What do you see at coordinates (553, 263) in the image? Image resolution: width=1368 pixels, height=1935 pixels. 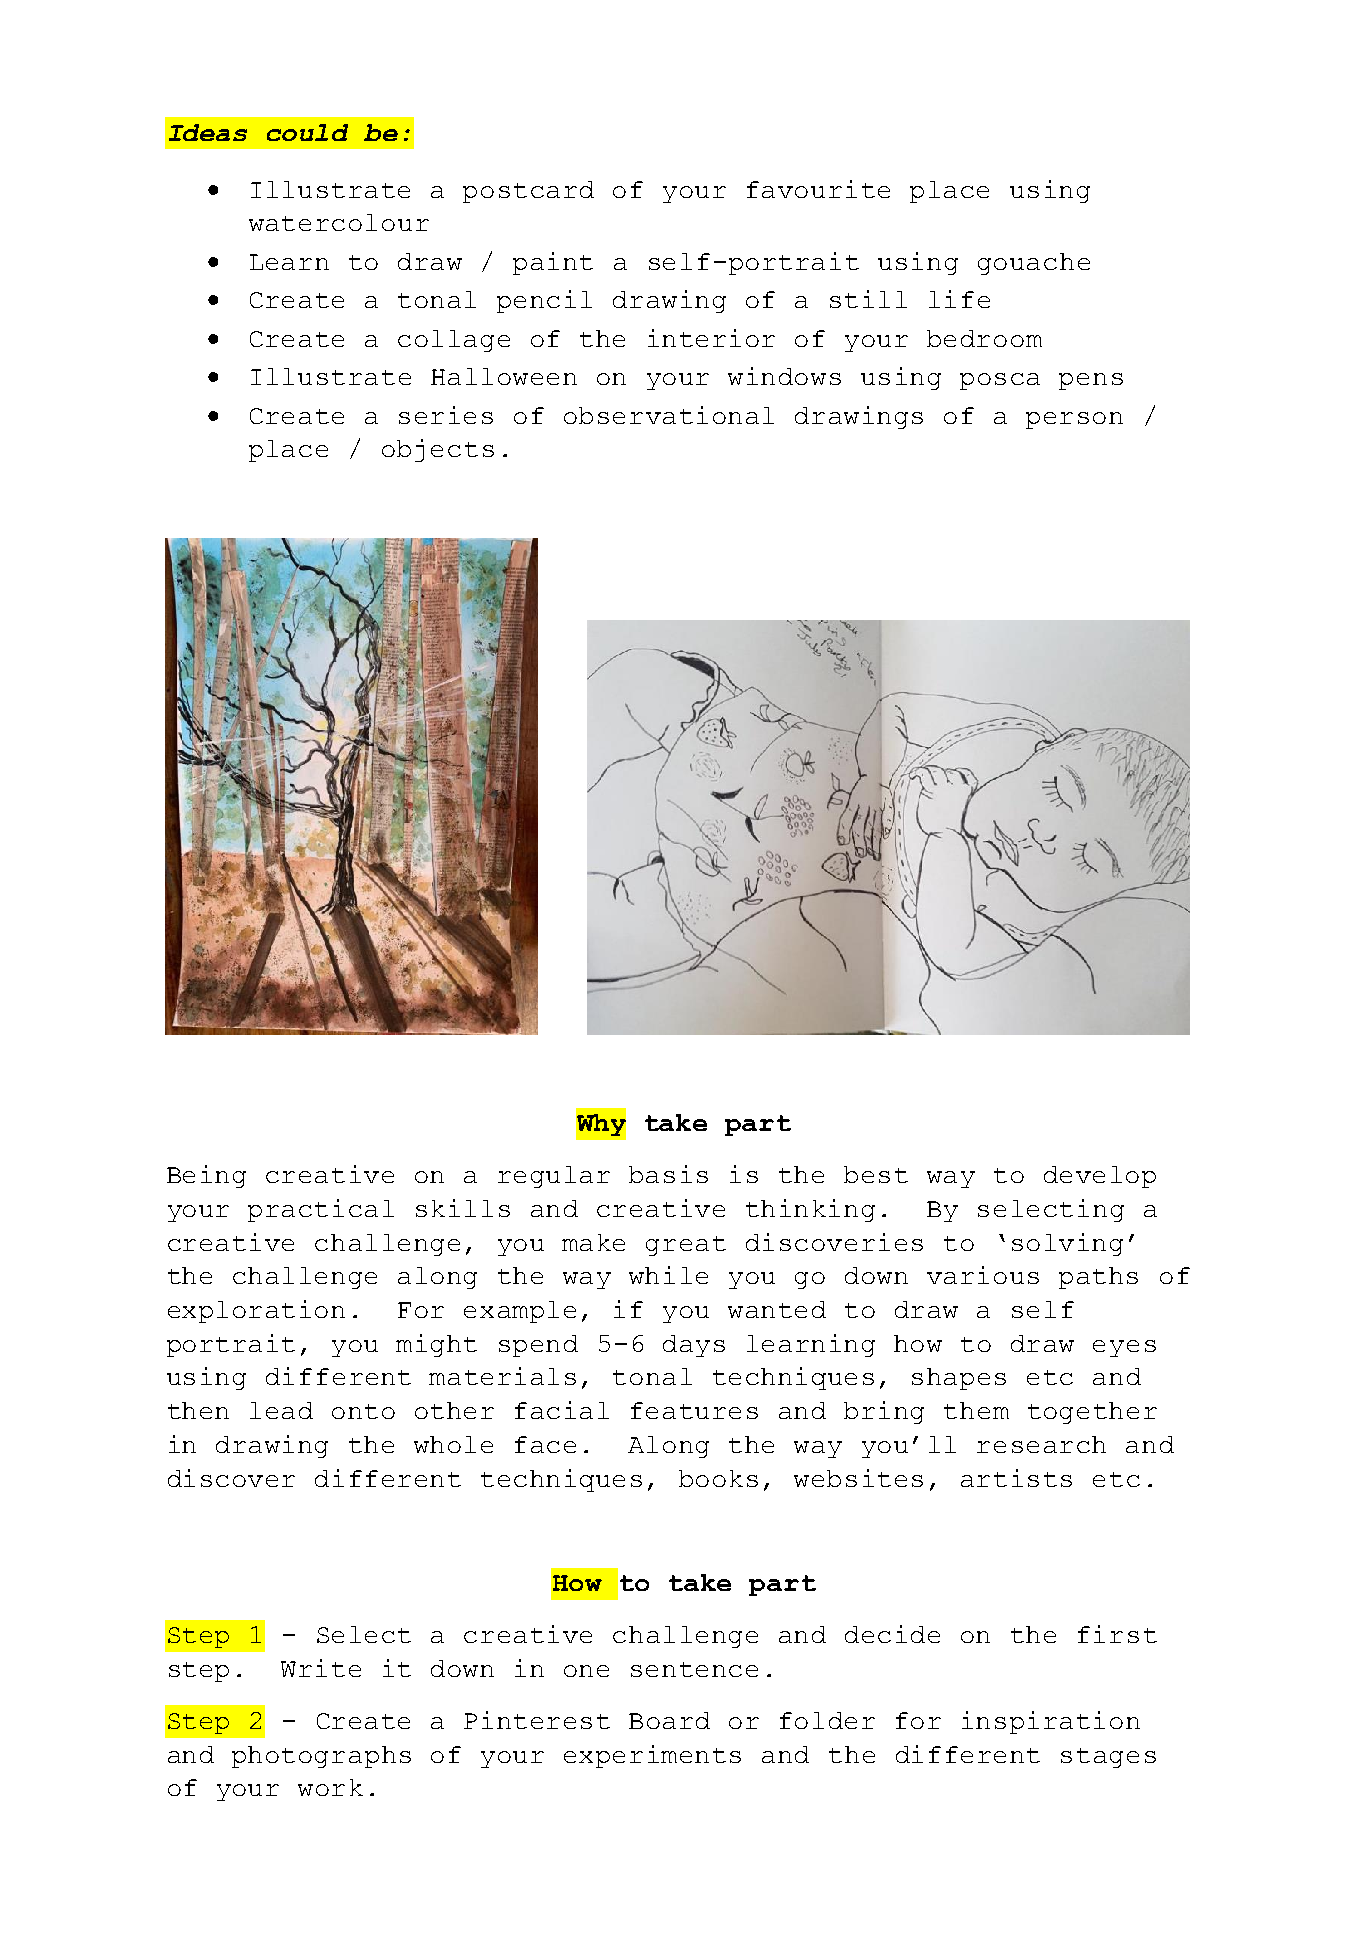 I see `paint` at bounding box center [553, 263].
